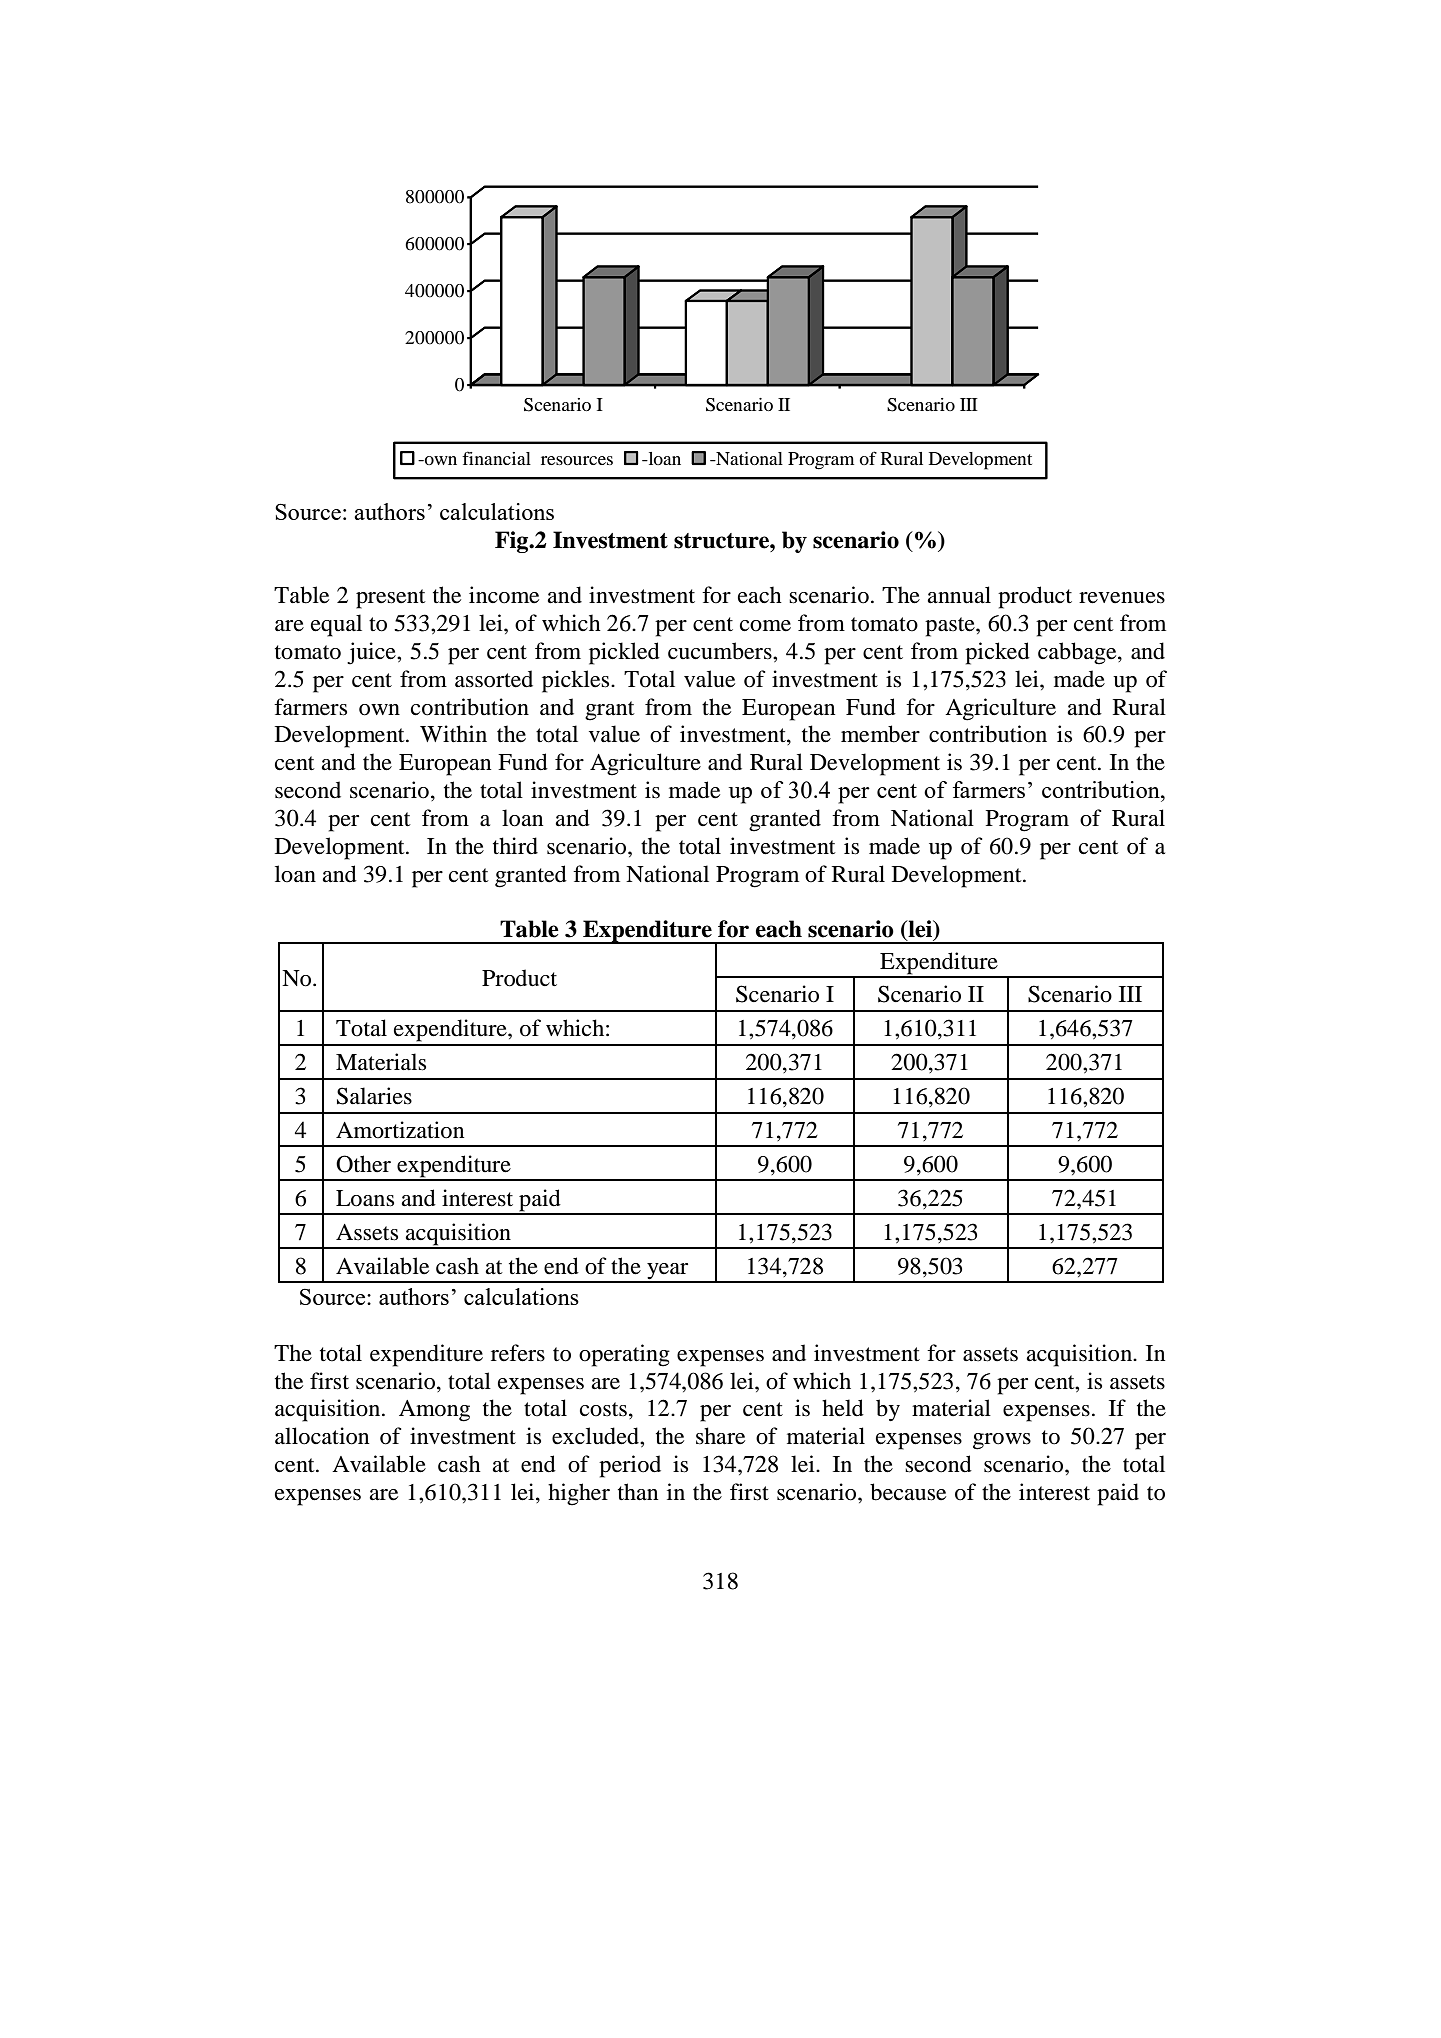 Image resolution: width=1441 pixels, height=2038 pixels. Describe the element at coordinates (880, 734) in the screenshot. I see `member` at that location.
